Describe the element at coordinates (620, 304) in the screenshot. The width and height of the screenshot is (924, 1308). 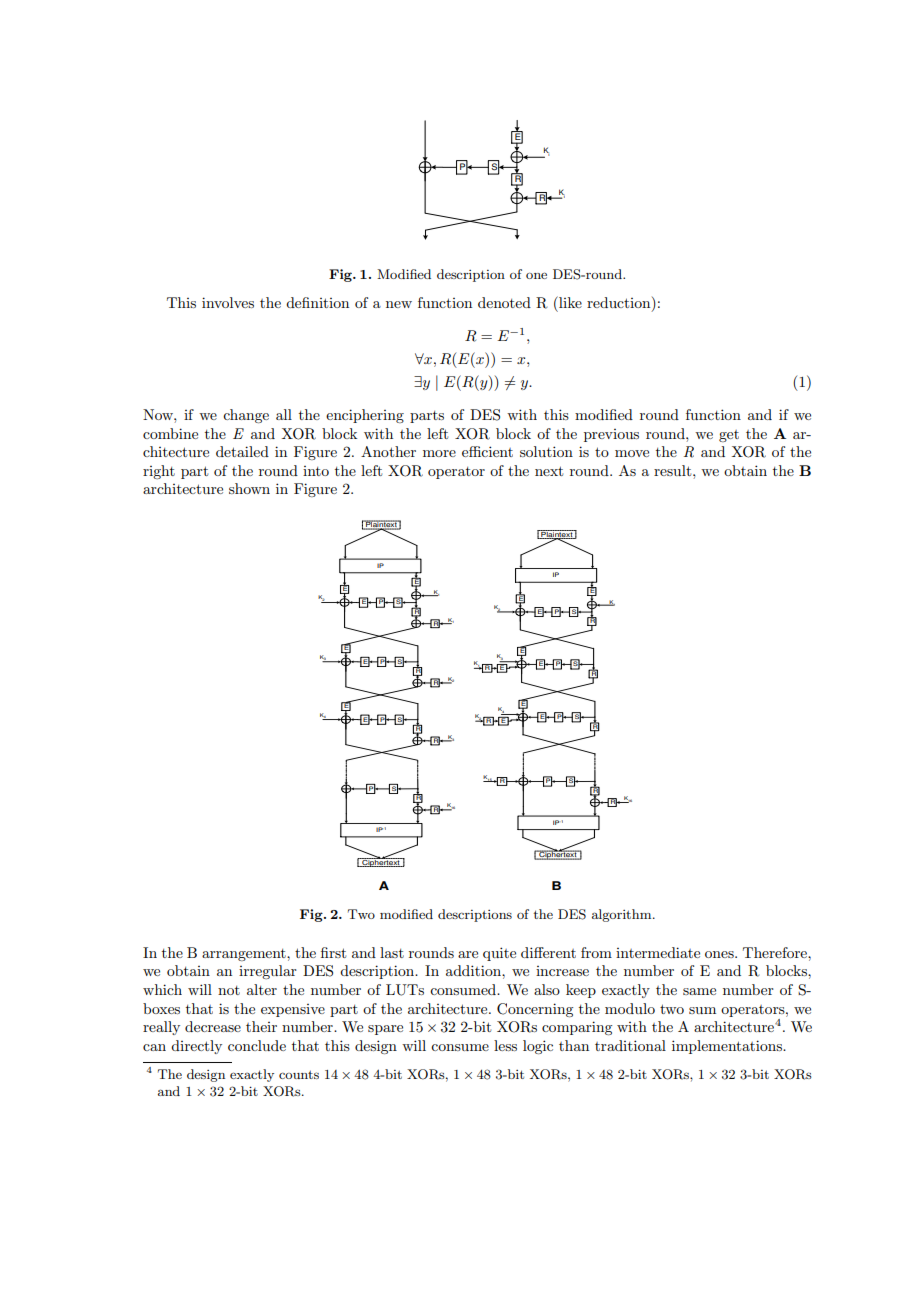
I see `reduction` at that location.
